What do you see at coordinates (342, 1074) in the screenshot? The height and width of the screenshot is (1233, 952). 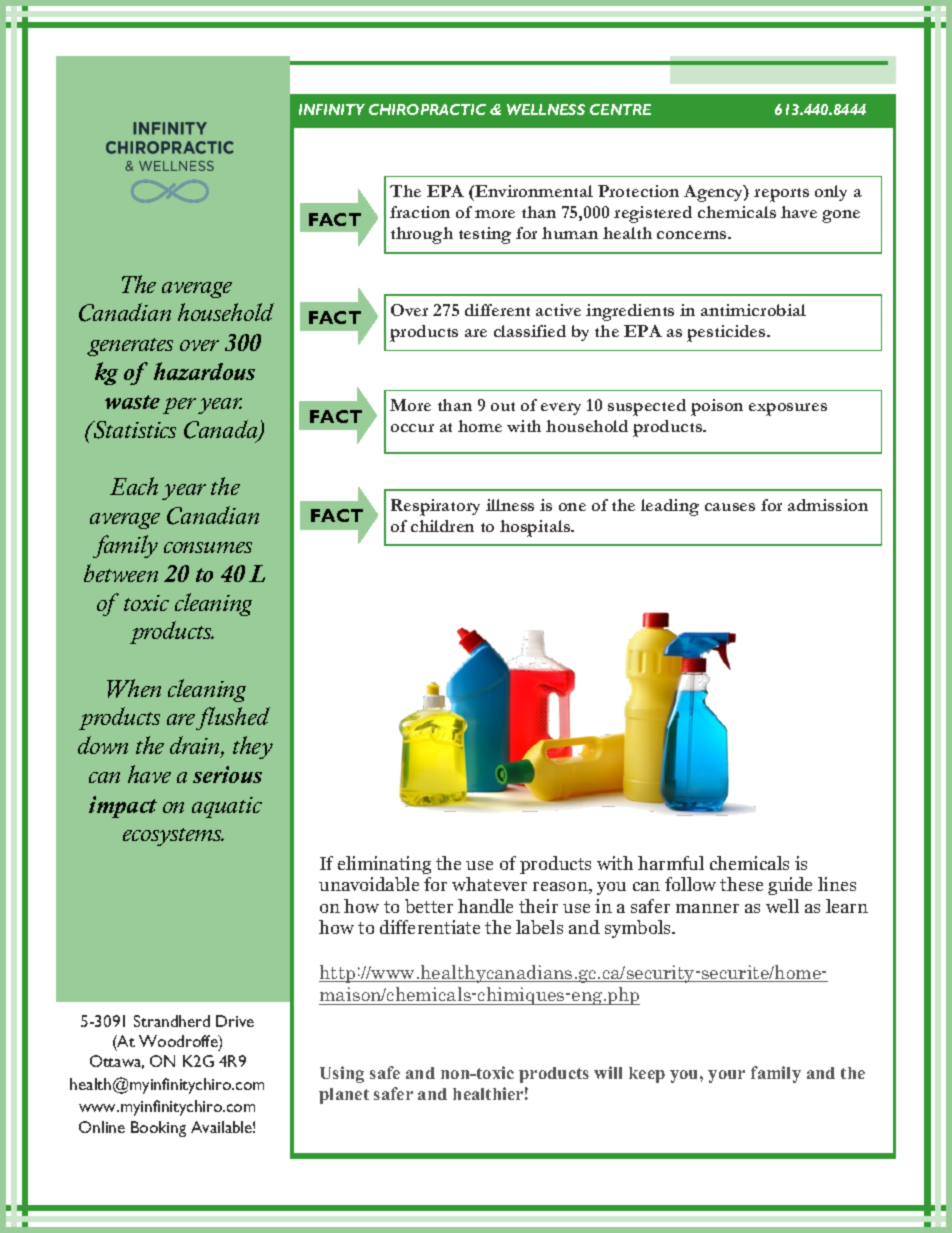 I see `Using` at bounding box center [342, 1074].
